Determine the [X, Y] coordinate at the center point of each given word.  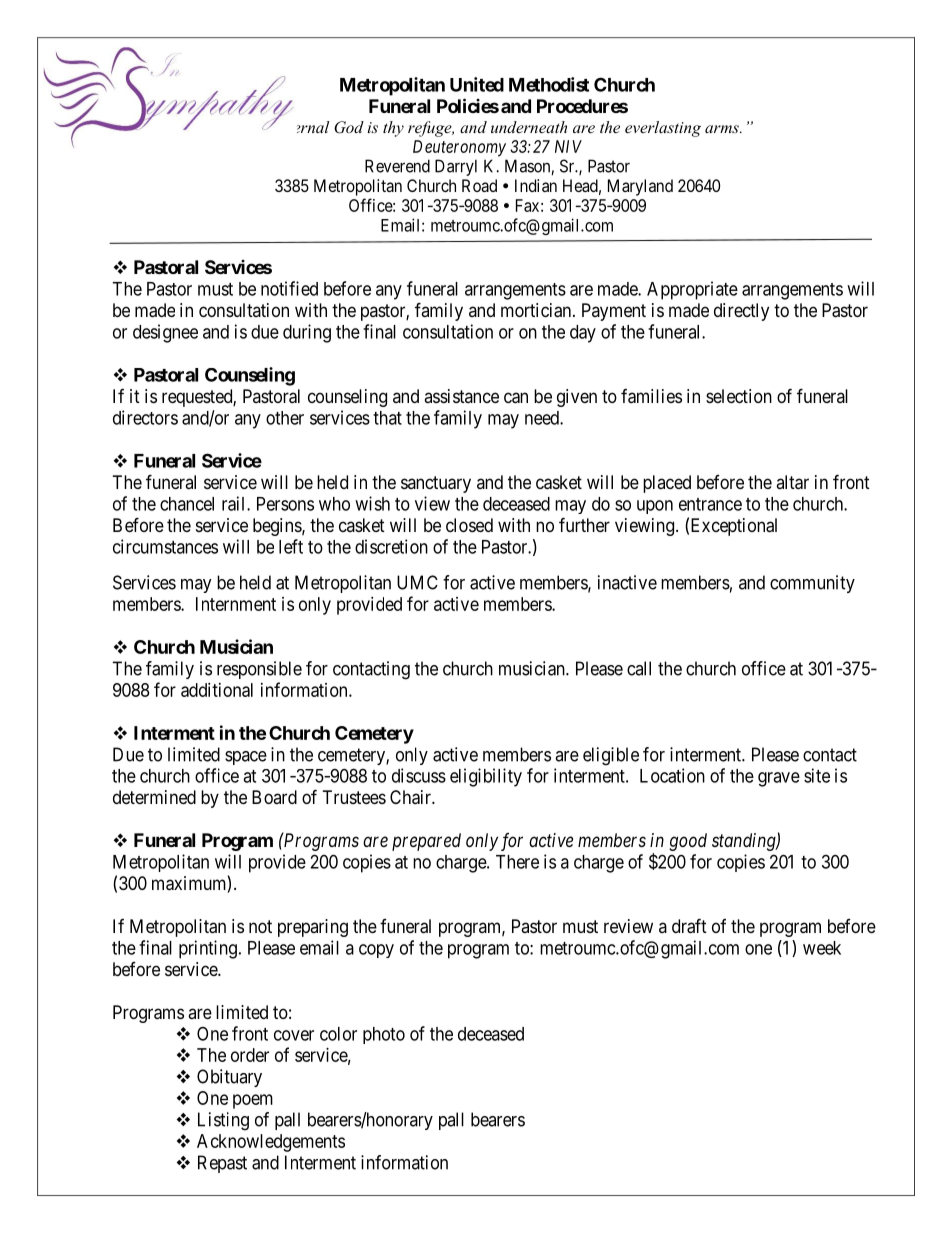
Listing [223, 1121]
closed [469, 525]
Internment [236, 604]
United [477, 84]
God [349, 127]
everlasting [663, 129]
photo [384, 1035]
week [822, 948]
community [812, 584]
